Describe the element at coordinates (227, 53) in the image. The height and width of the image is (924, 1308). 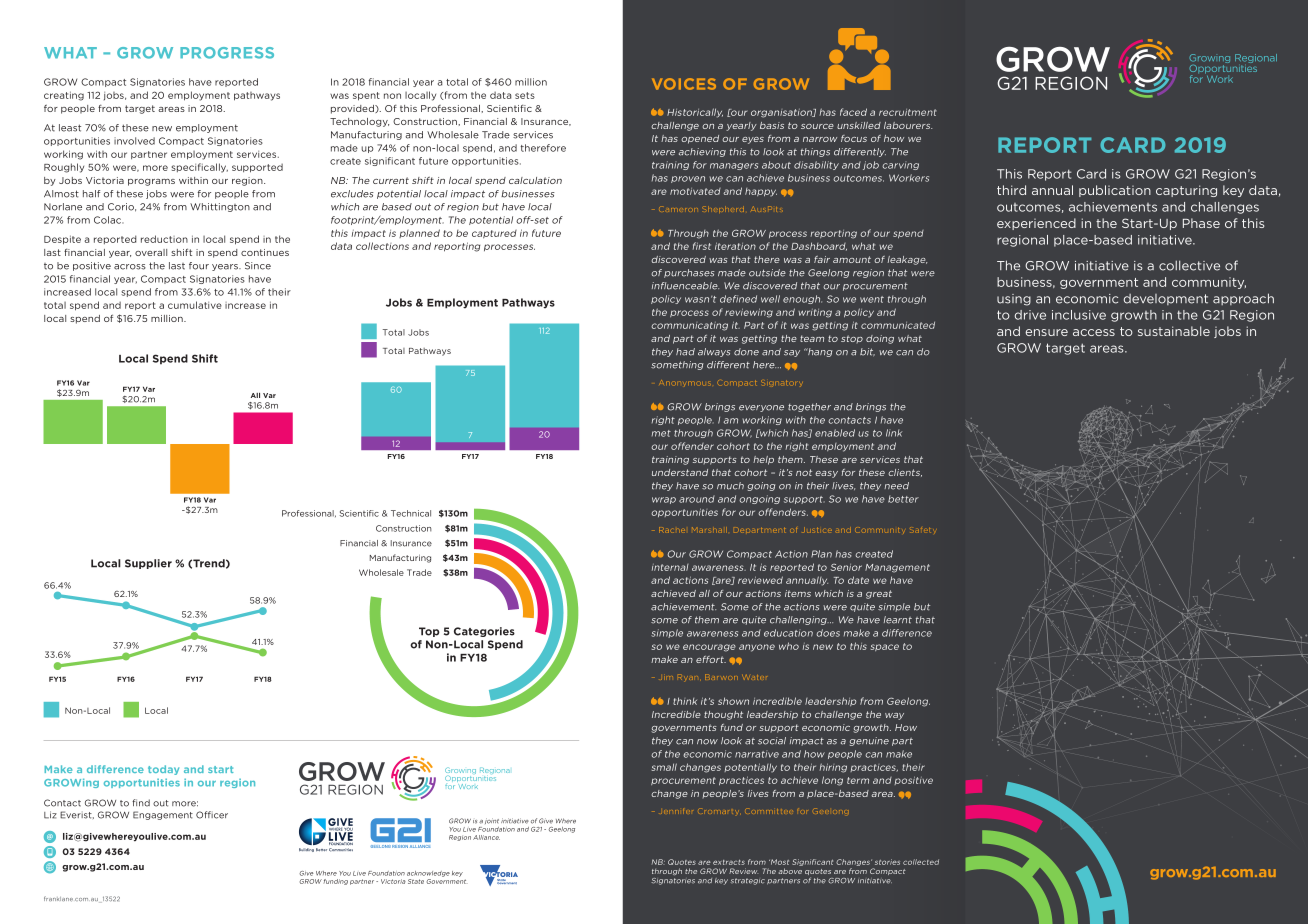
I see `PROGRESS` at that location.
